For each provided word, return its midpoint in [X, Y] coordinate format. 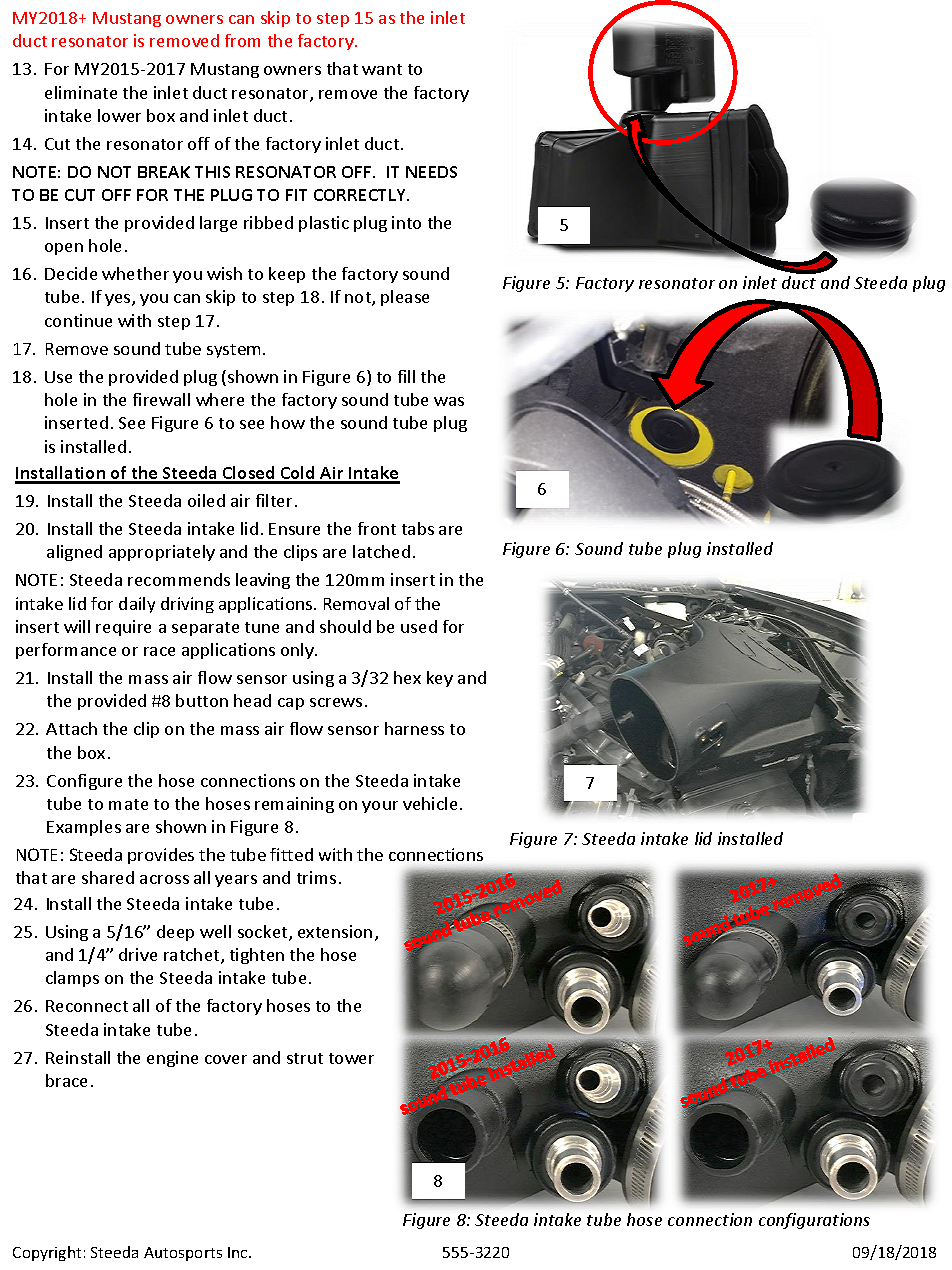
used [419, 626]
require [123, 628]
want [382, 69]
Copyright [47, 1253]
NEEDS [431, 172]
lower [119, 115]
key [440, 679]
